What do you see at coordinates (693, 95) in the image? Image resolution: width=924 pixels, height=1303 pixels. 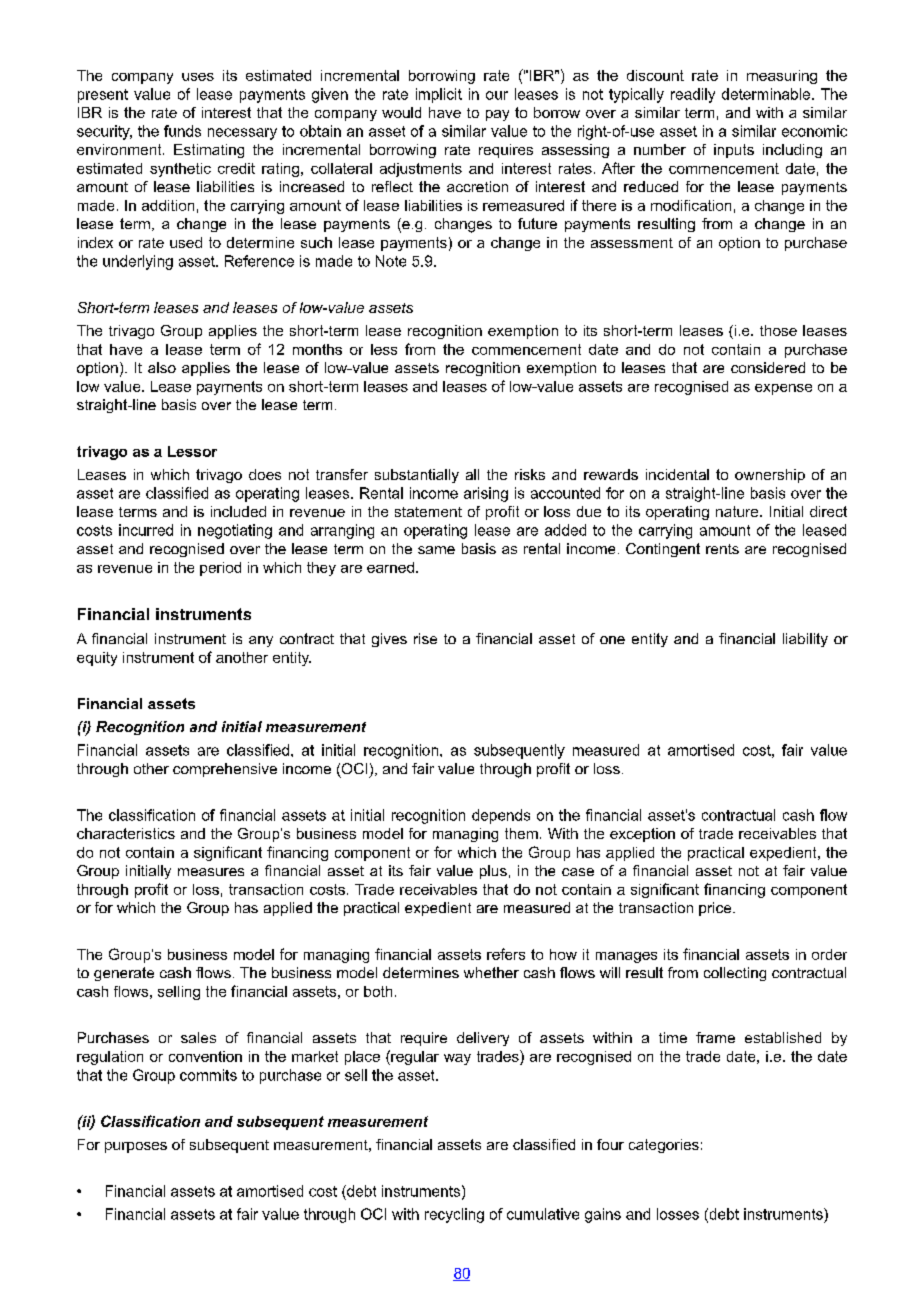 I see `readily` at bounding box center [693, 95].
